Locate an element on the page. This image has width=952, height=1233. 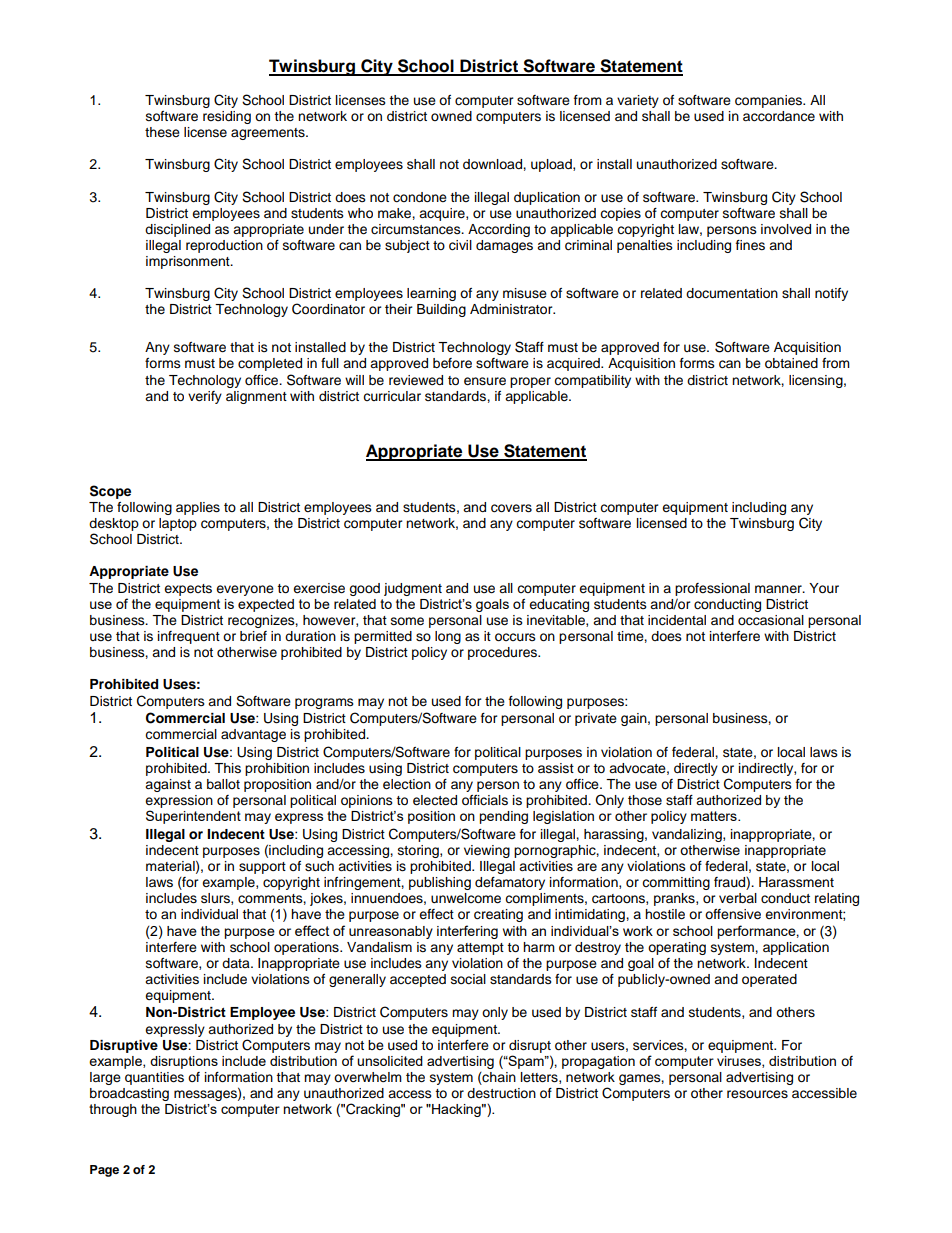
verbal is located at coordinates (738, 898).
